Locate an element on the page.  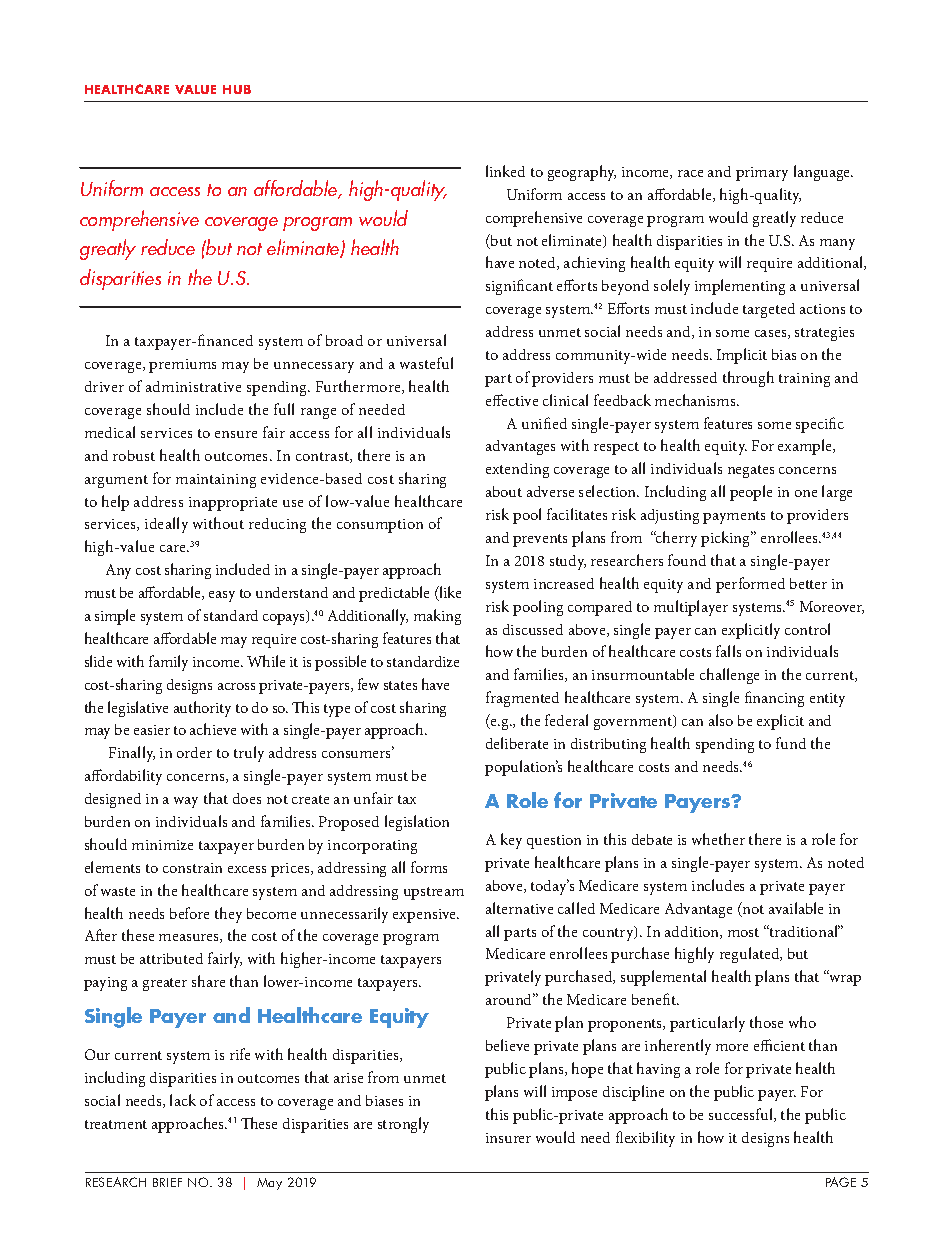
effective is located at coordinates (512, 400).
